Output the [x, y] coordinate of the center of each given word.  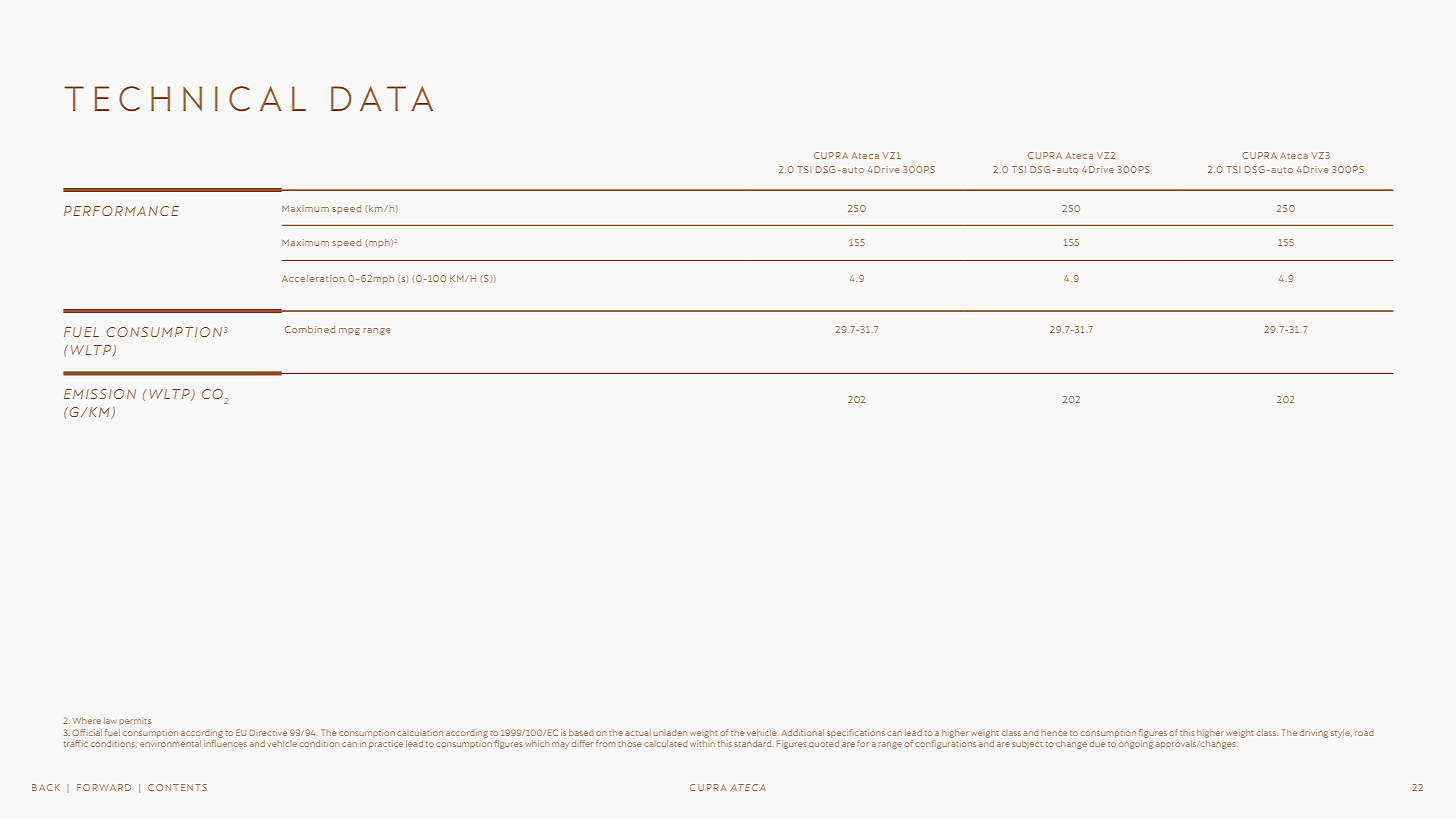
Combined [310, 329]
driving [1314, 733]
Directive [268, 732]
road [1364, 733]
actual [638, 732]
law [110, 720]
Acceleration [313, 278]
